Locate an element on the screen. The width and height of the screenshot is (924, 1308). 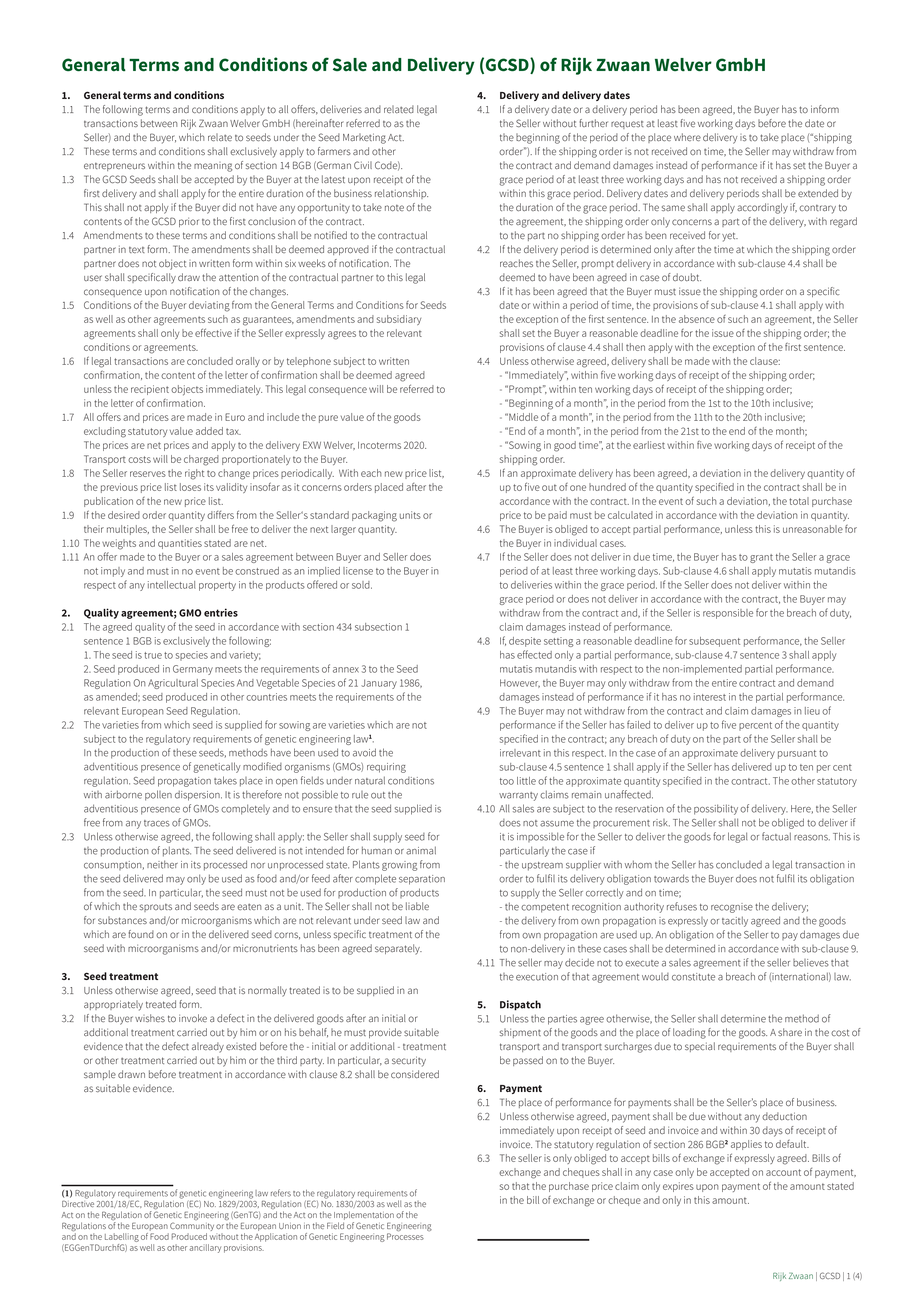
earliest is located at coordinates (649, 445).
